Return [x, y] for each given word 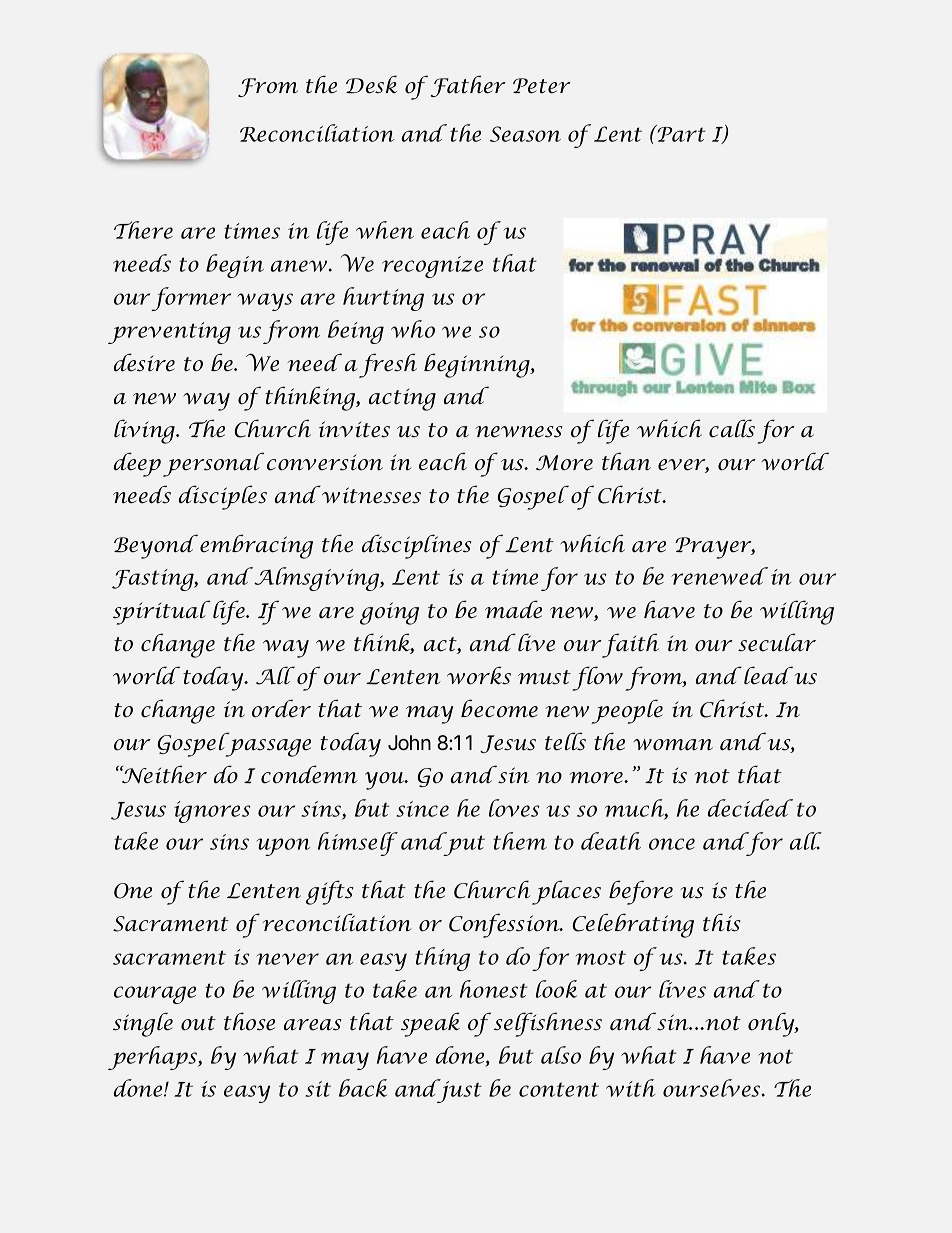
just [458, 1091]
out [198, 1023]
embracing [256, 546]
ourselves [713, 1088]
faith [630, 645]
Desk [371, 84]
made [513, 609]
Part [680, 133]
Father [468, 86]
